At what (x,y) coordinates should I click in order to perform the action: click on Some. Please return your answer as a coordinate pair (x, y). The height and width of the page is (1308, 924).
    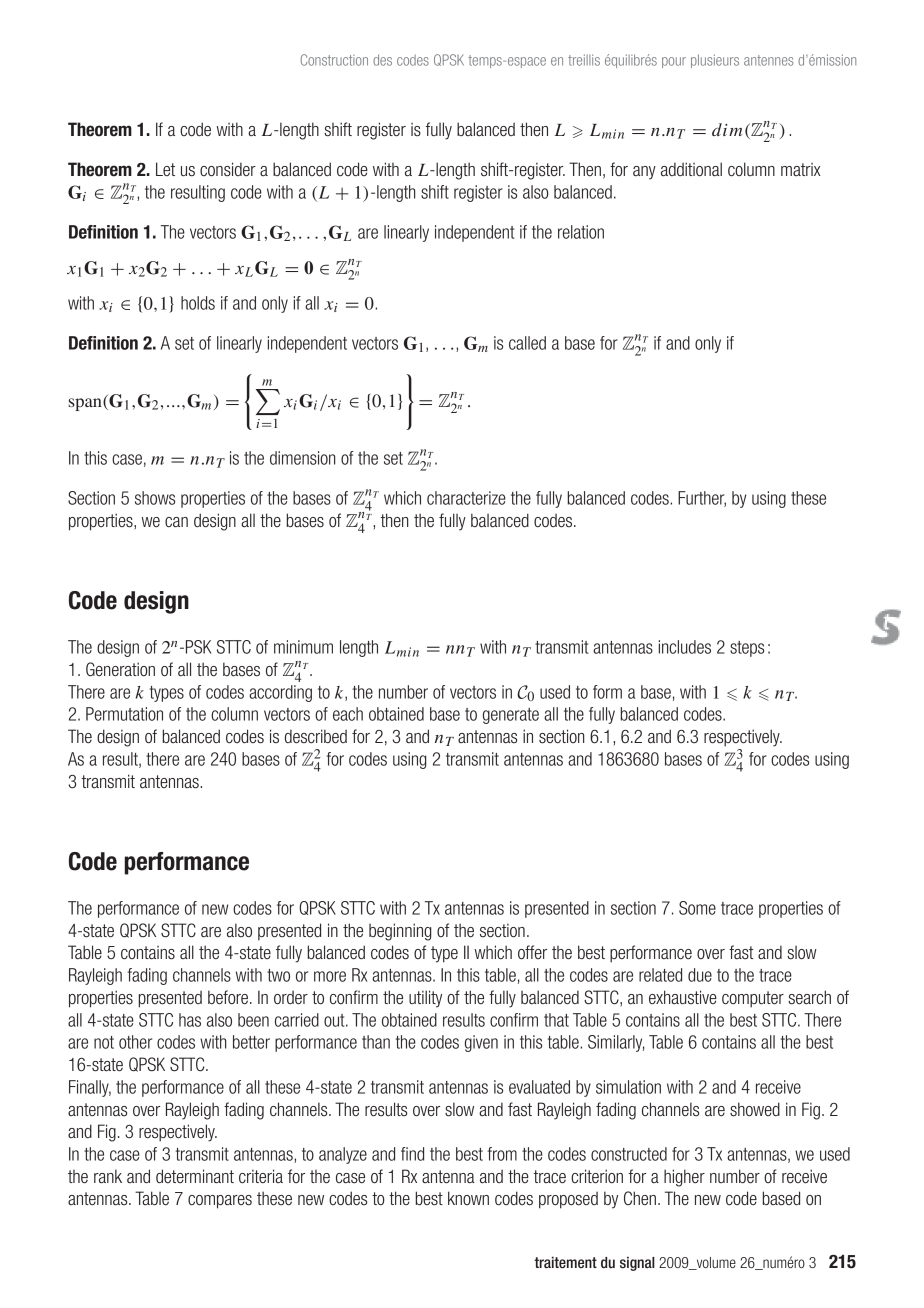
    Looking at the image, I should click on (697, 908).
